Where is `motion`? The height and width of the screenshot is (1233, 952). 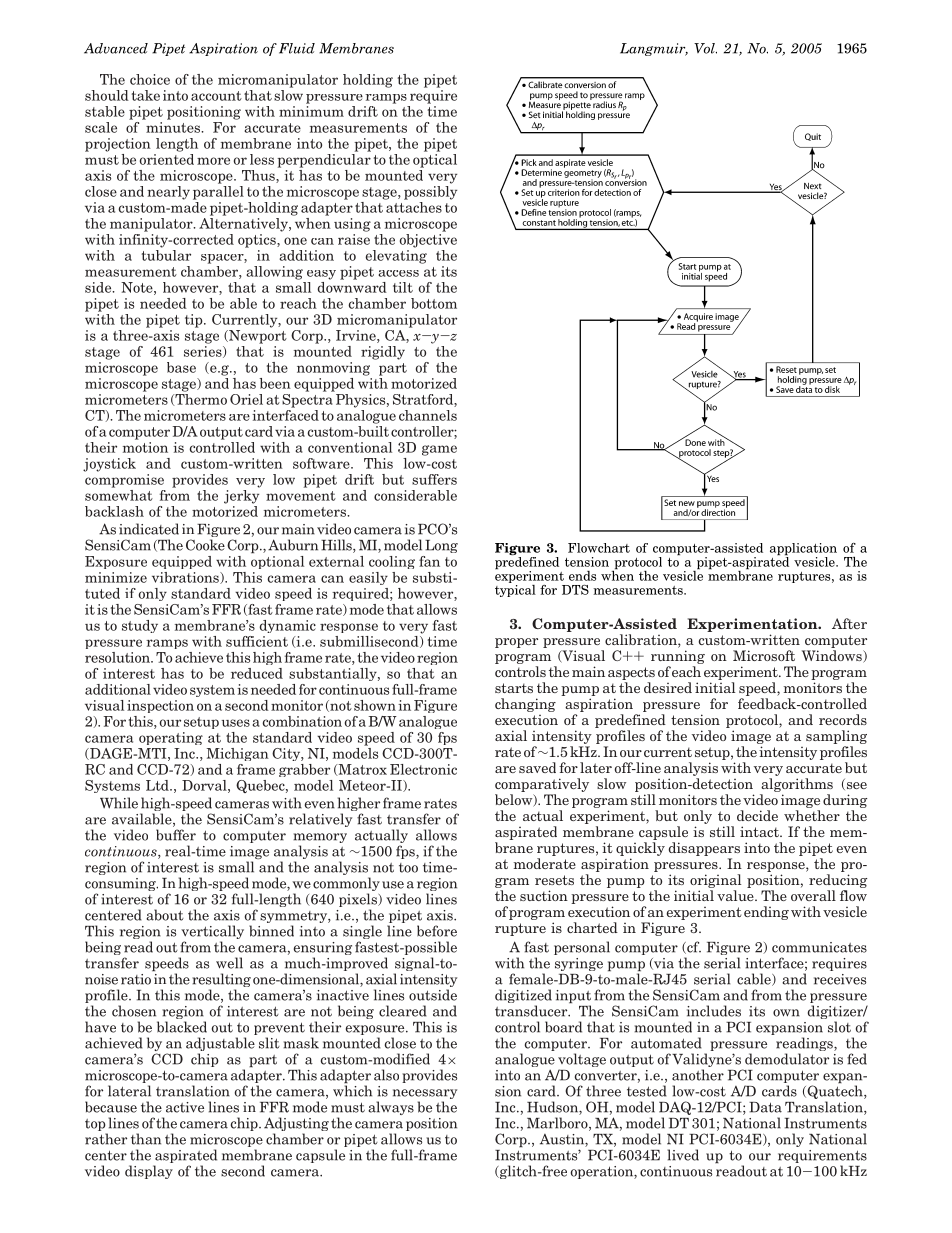
motion is located at coordinates (145, 447).
